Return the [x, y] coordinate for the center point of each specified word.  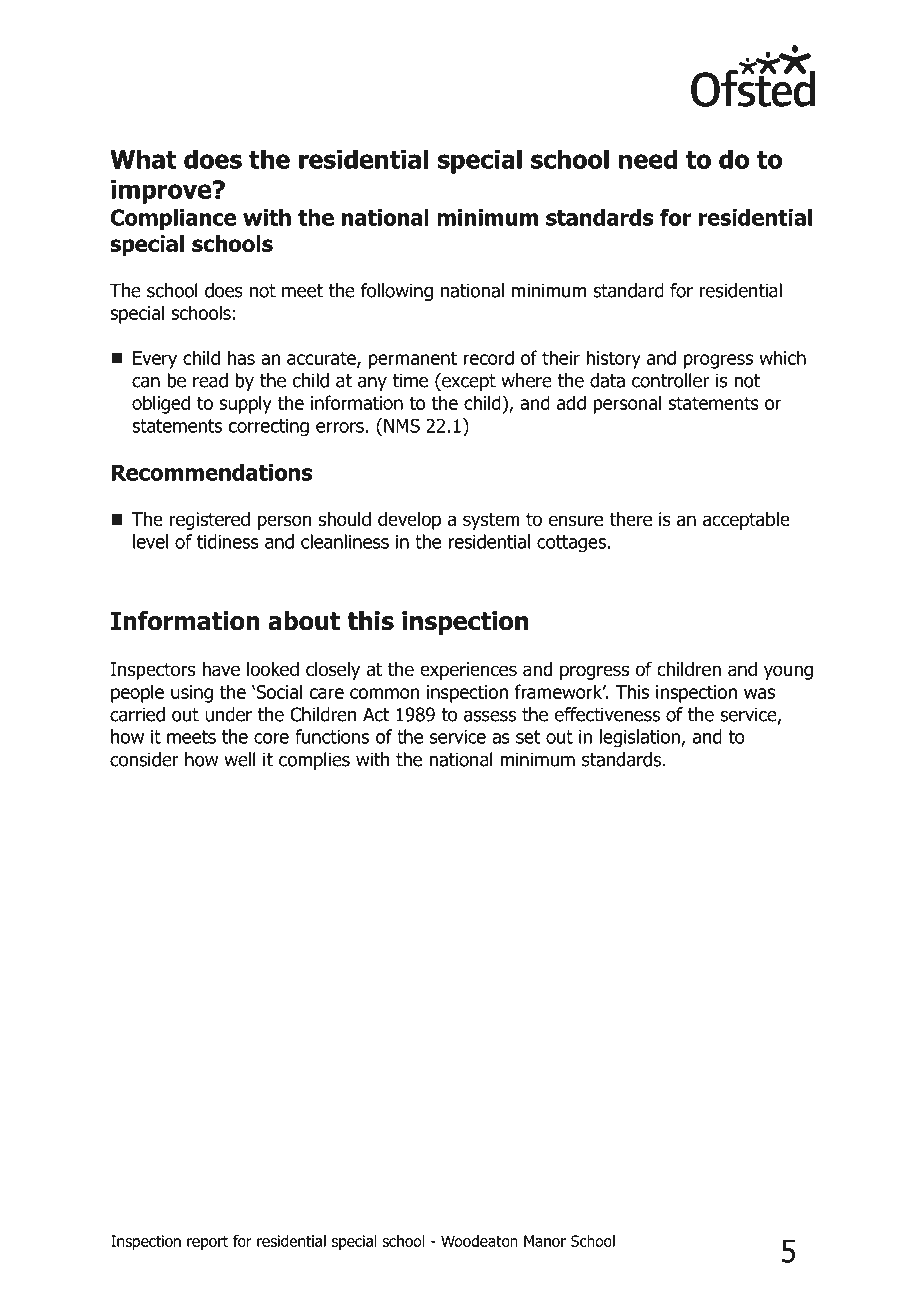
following [397, 292]
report [207, 1243]
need [648, 159]
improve [162, 192]
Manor [545, 1241]
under [228, 714]
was [759, 693]
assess [490, 716]
